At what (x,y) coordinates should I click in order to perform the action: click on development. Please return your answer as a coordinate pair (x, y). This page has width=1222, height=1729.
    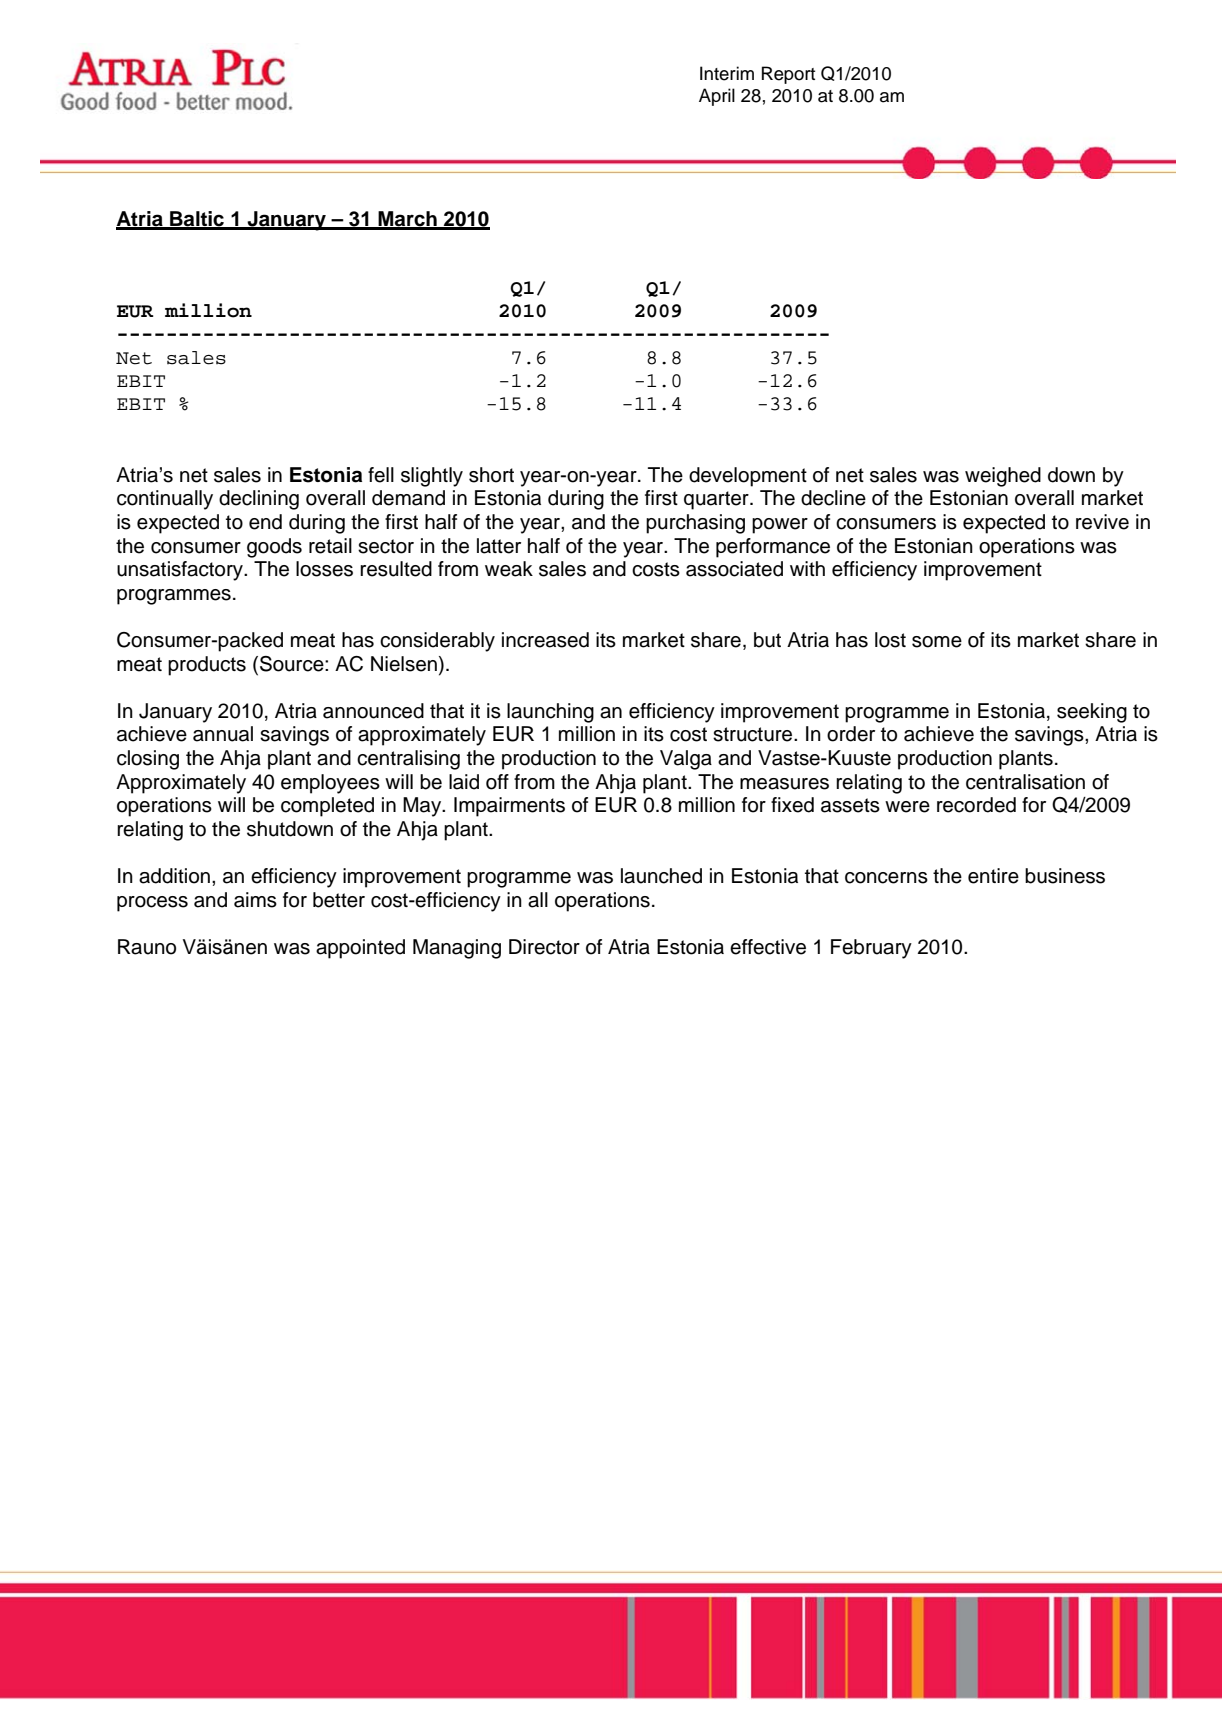
    Looking at the image, I should click on (748, 477).
